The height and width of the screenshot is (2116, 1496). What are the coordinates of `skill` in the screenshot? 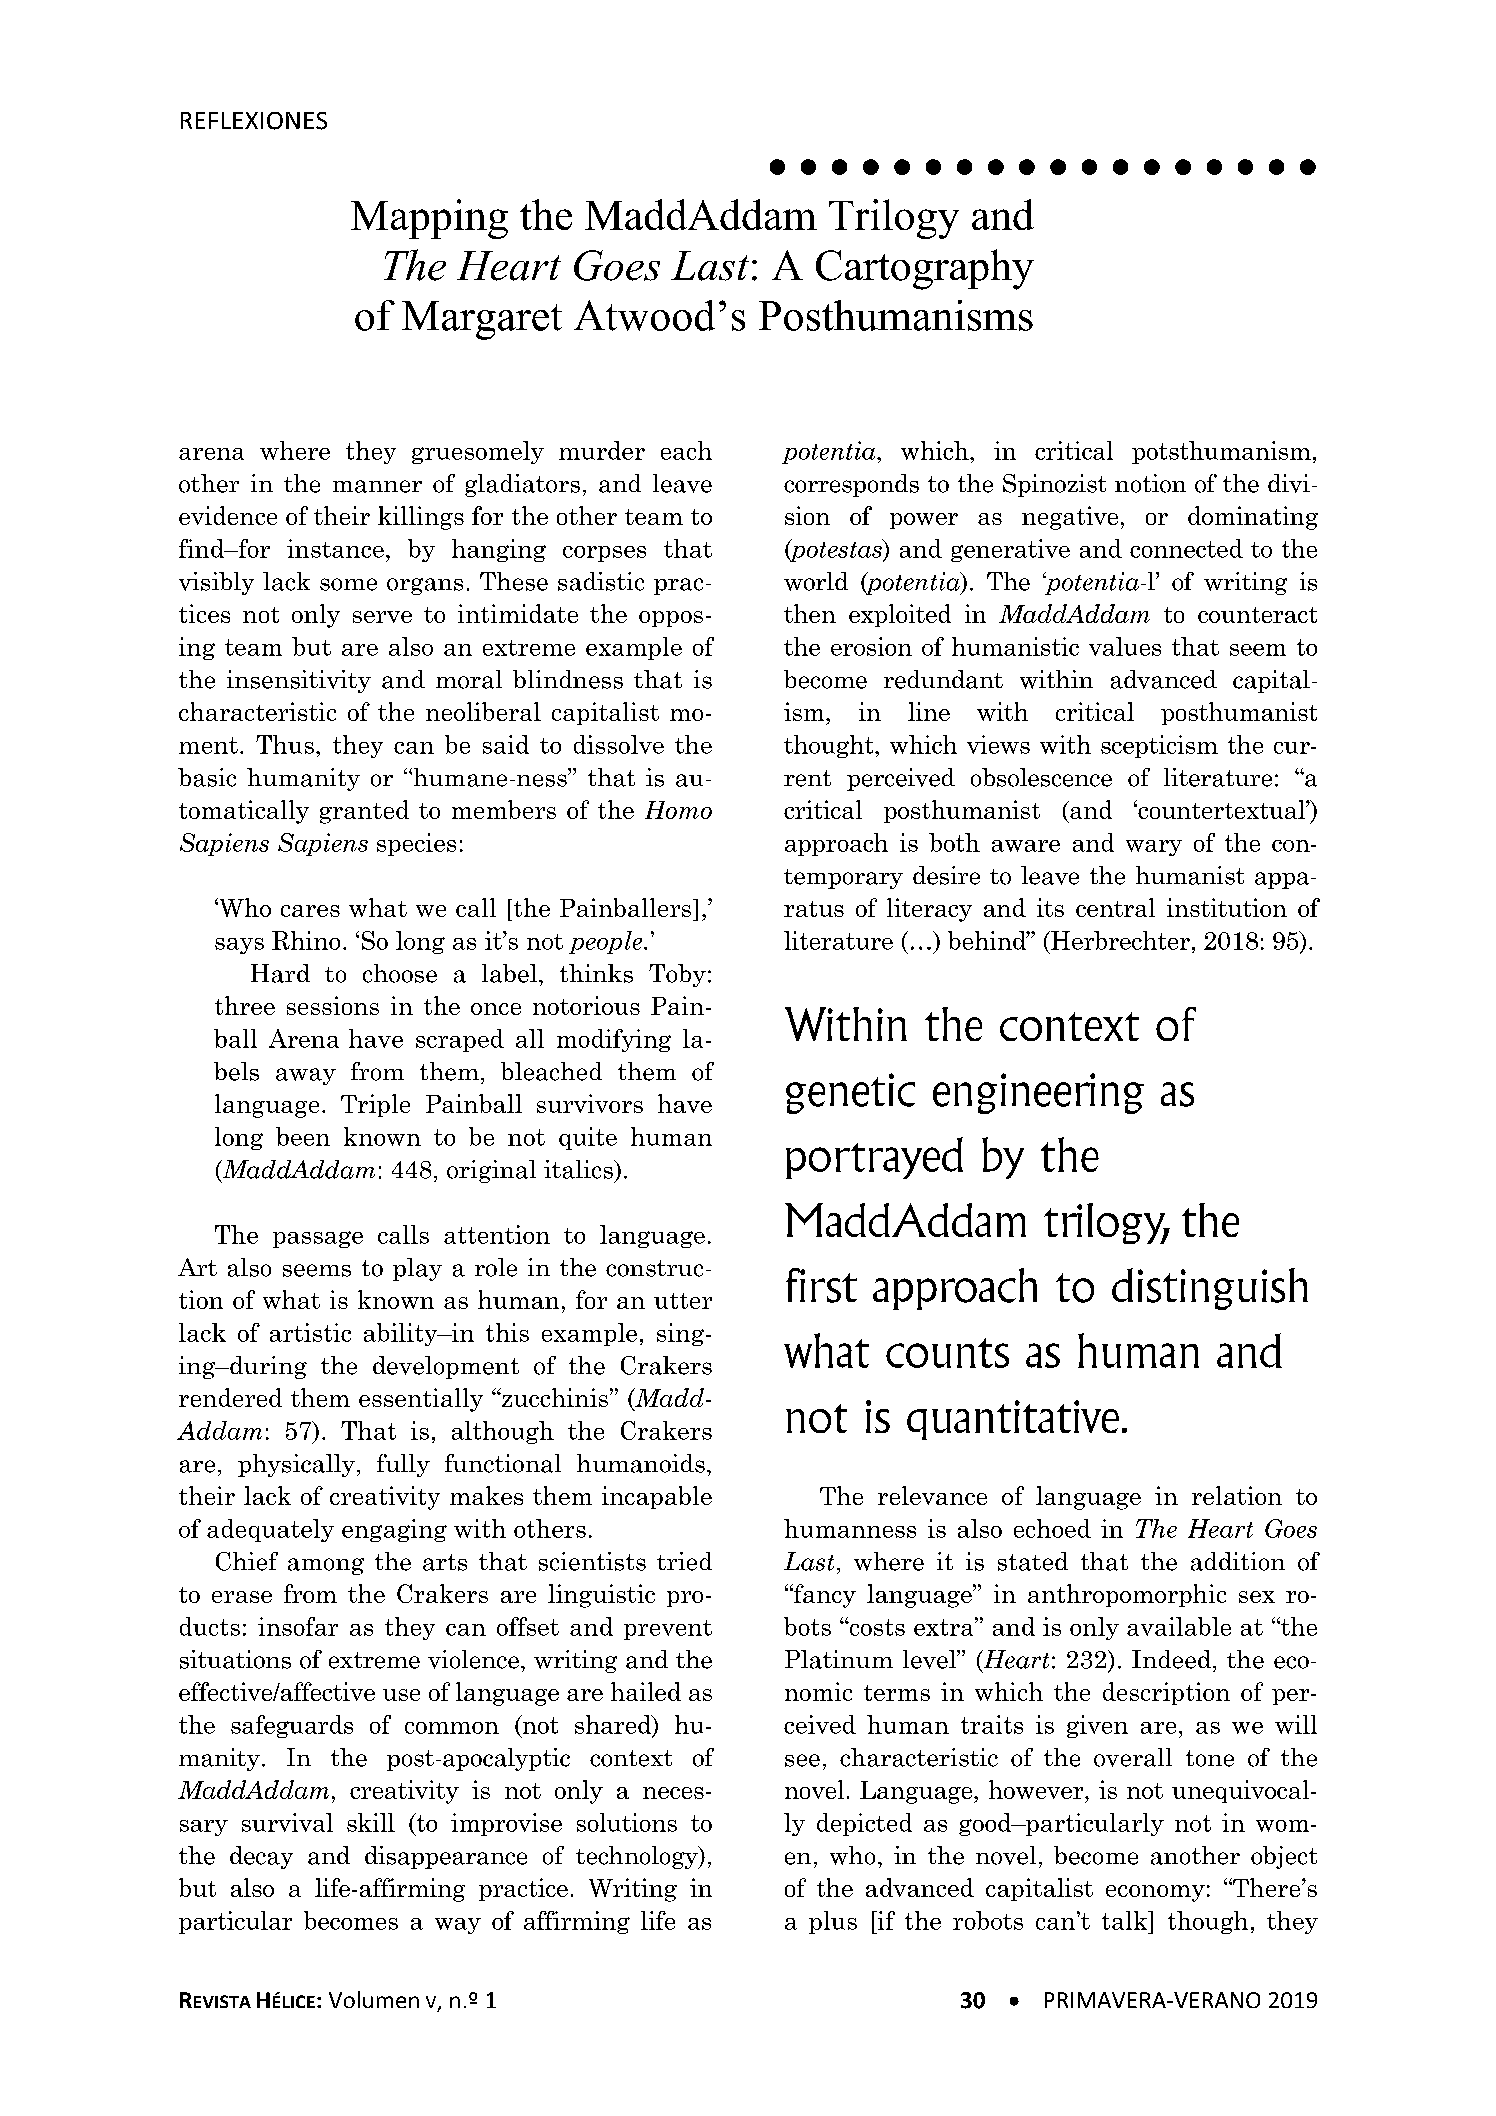 It's located at (371, 1822).
